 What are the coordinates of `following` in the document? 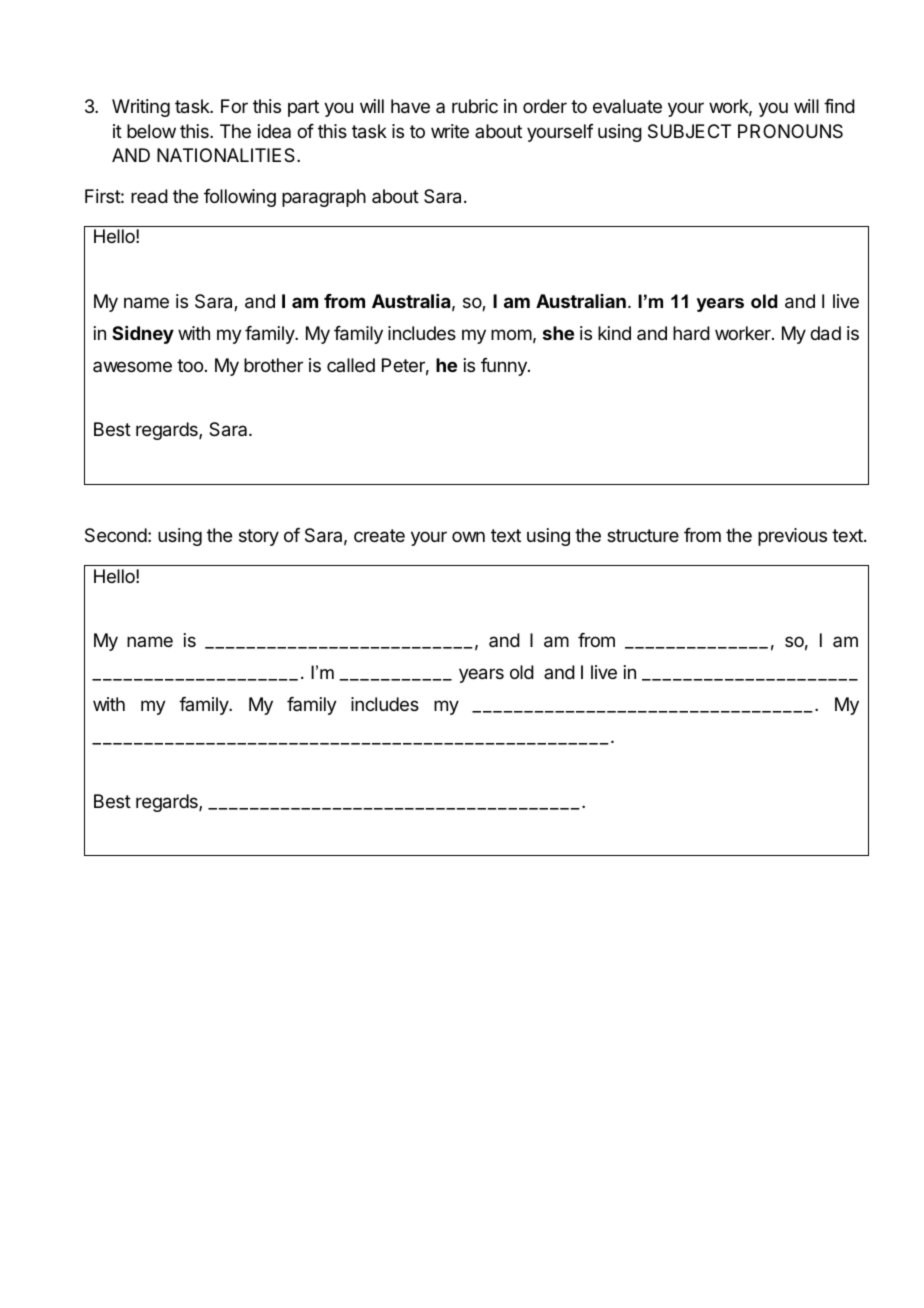 It's located at (240, 198).
